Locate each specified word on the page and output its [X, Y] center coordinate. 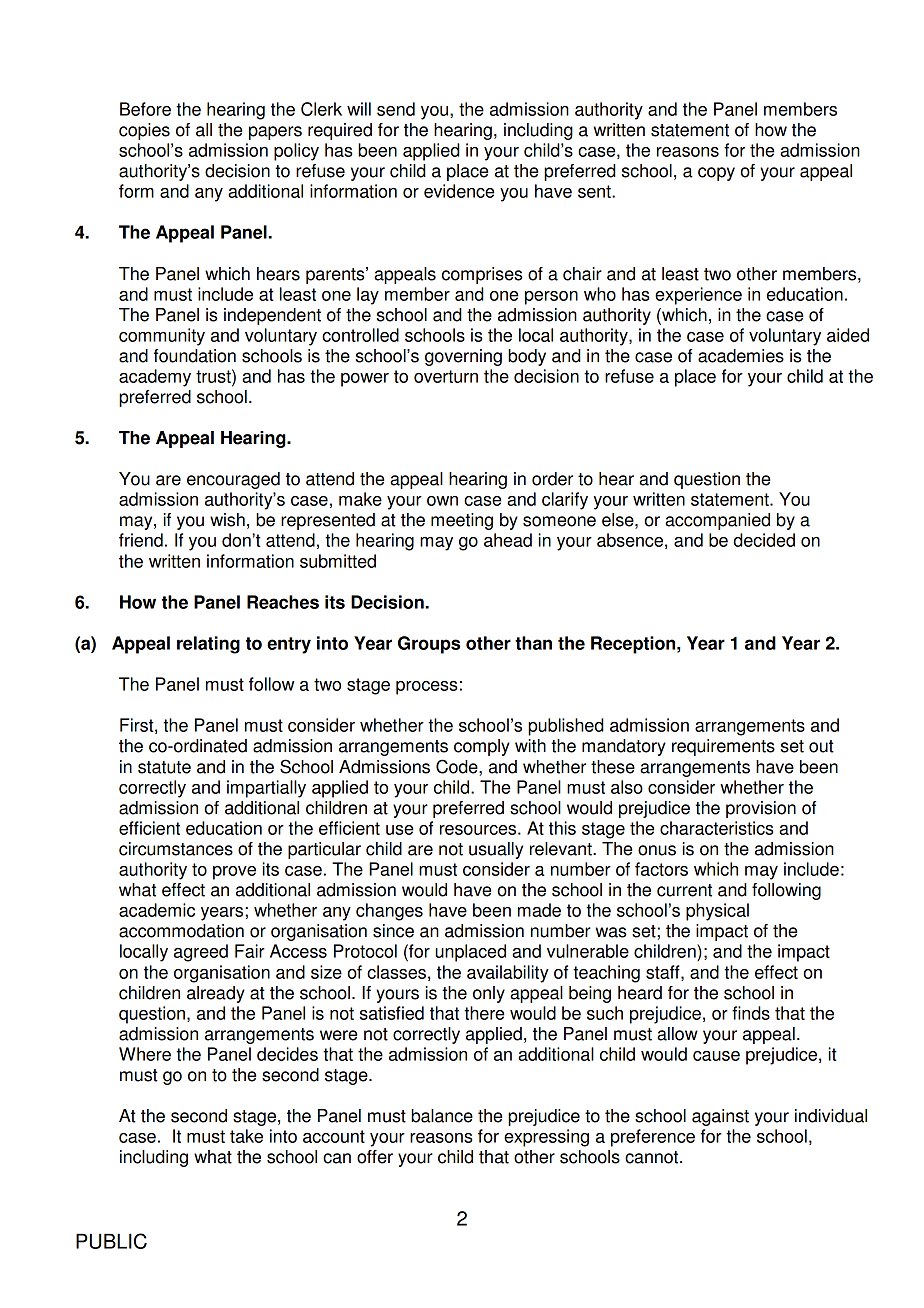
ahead [508, 540]
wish [227, 520]
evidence [459, 191]
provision [761, 809]
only [489, 994]
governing [463, 357]
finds [751, 1013]
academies [741, 356]
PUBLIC [111, 1241]
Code [458, 766]
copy [716, 174]
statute [164, 767]
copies [144, 131]
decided [764, 540]
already [216, 994]
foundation [195, 356]
